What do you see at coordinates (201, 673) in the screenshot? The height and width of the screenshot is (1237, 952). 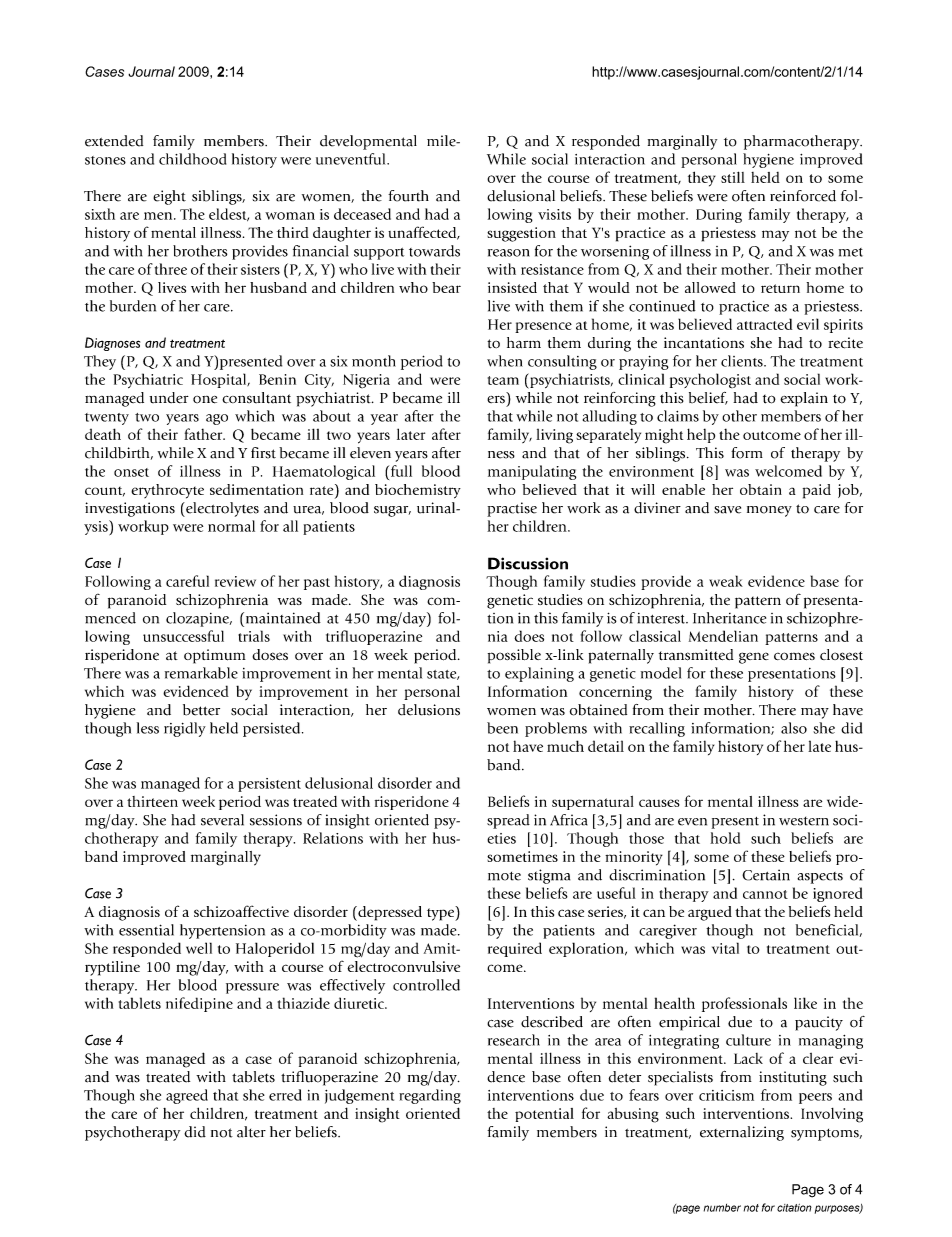 I see `remarkable` at bounding box center [201, 673].
